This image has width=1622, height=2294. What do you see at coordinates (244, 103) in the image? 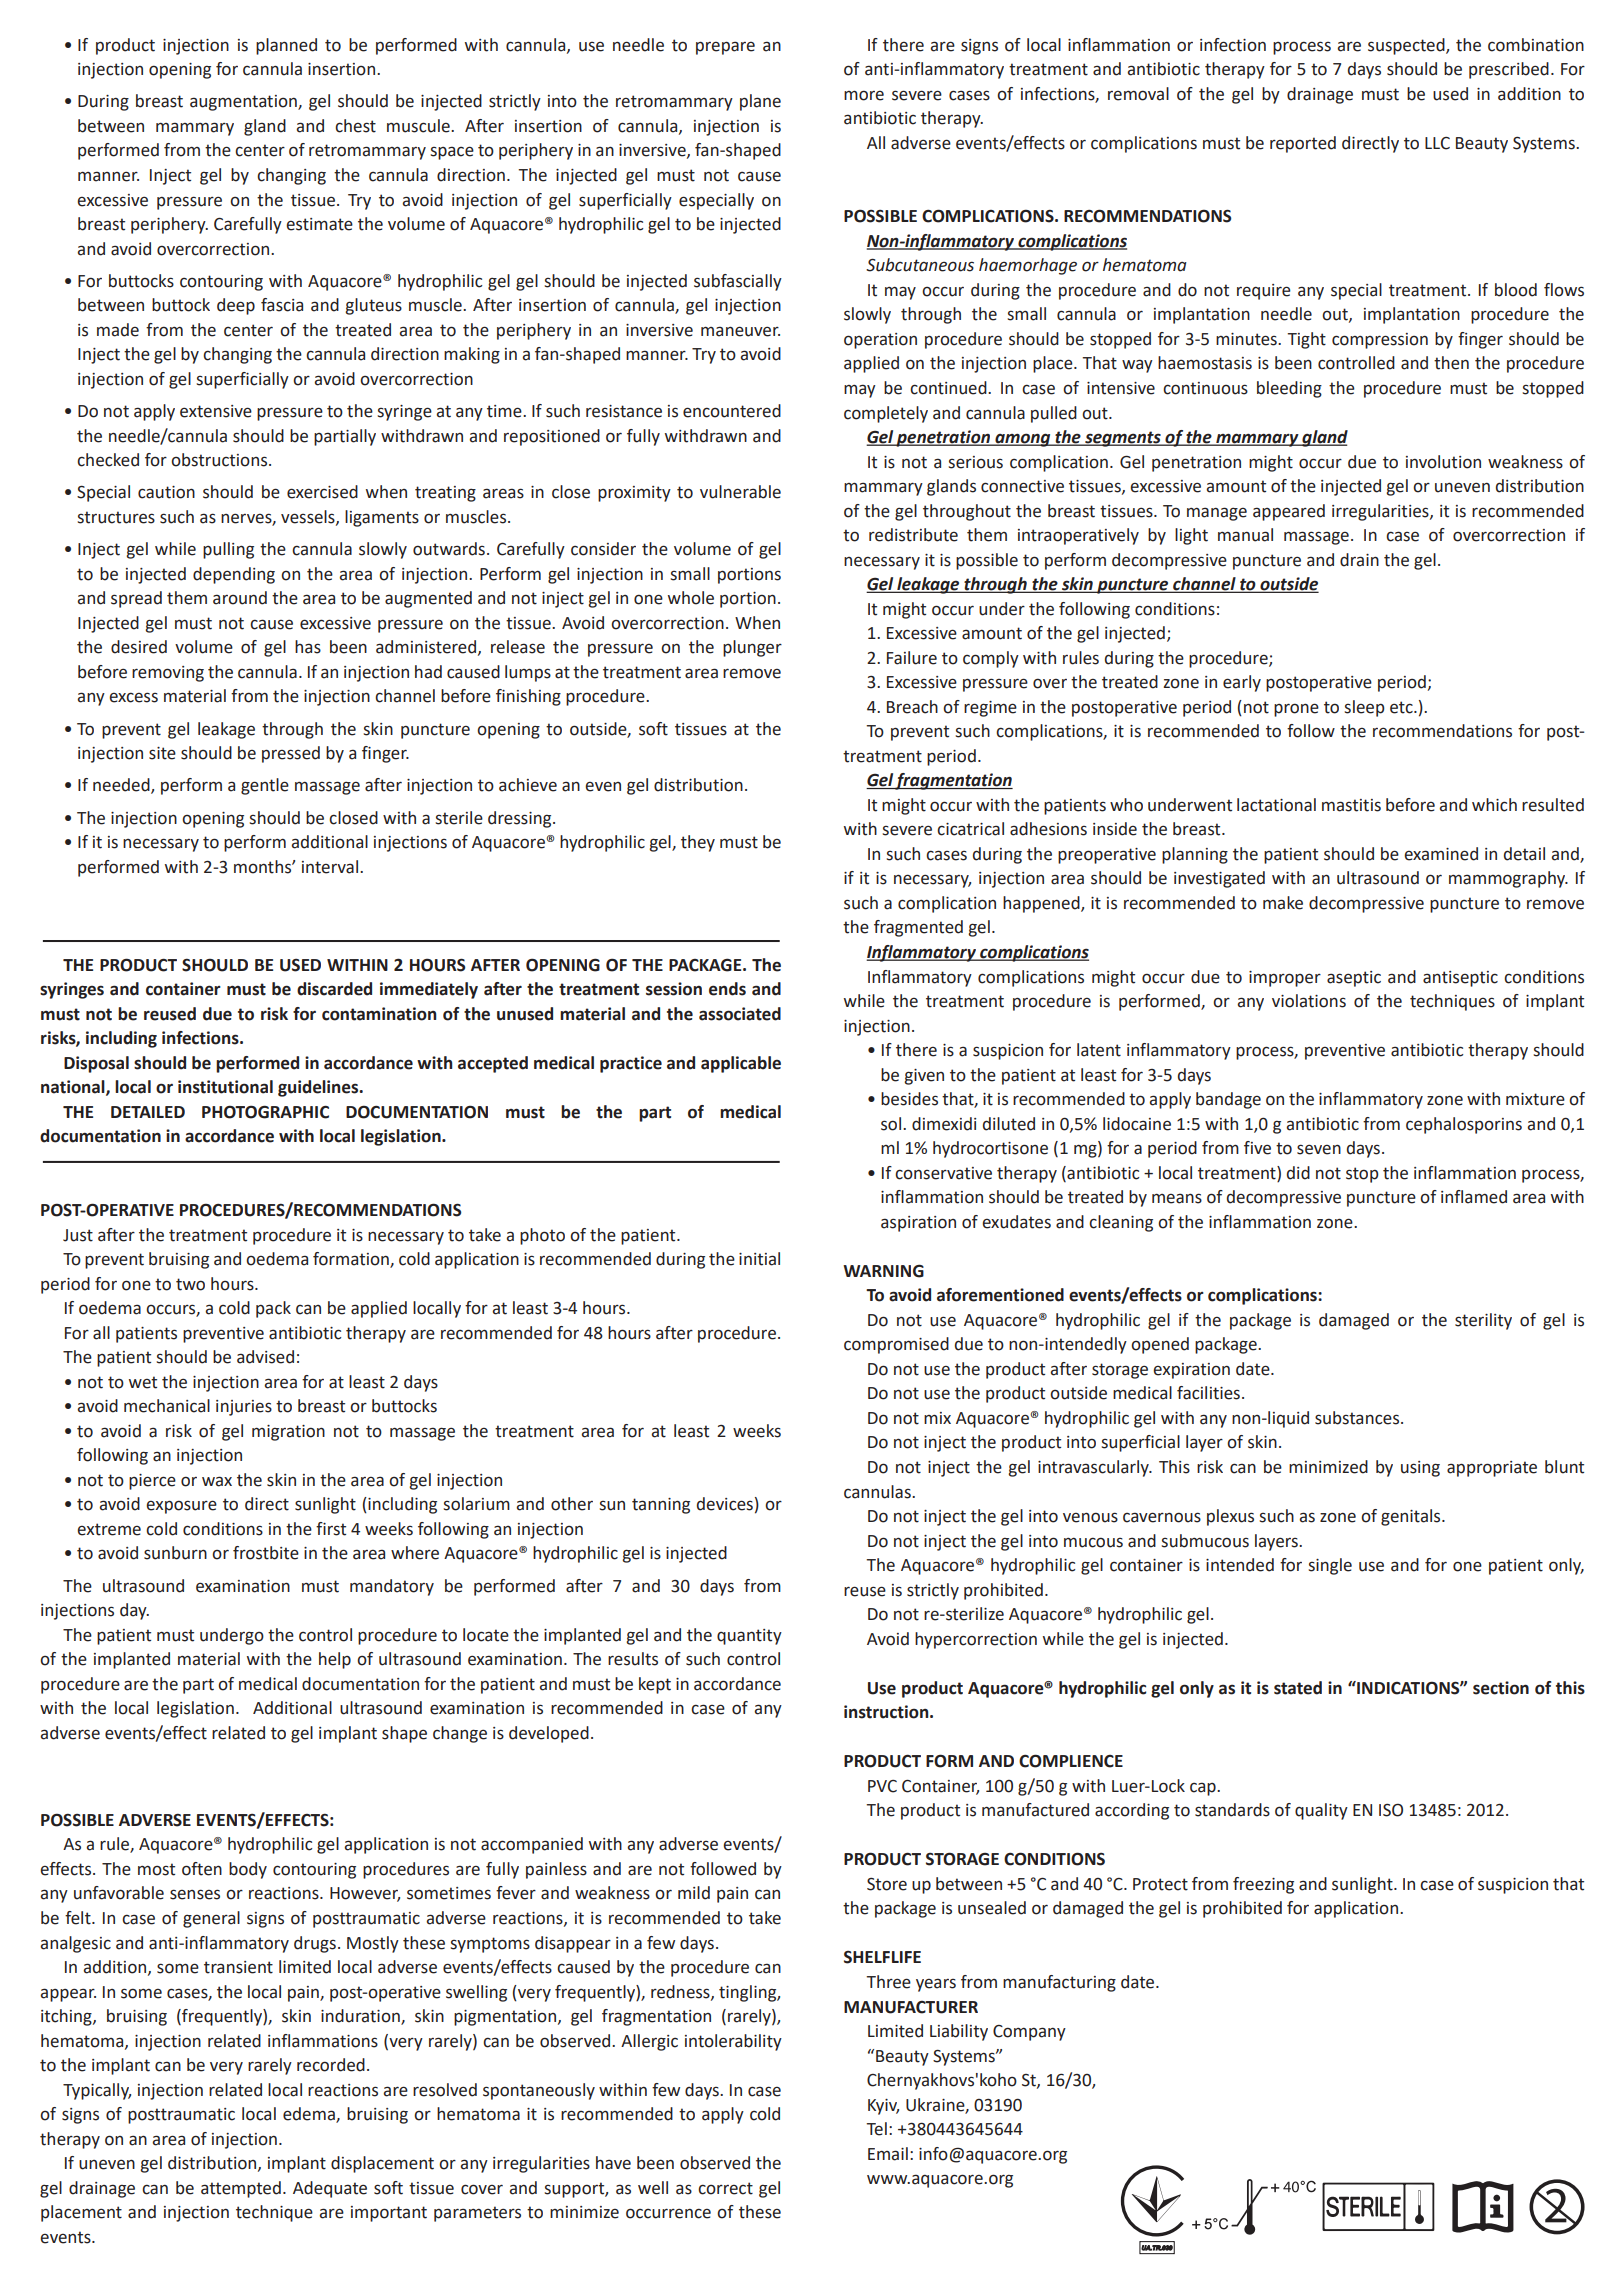
I see `augmentation` at bounding box center [244, 103].
